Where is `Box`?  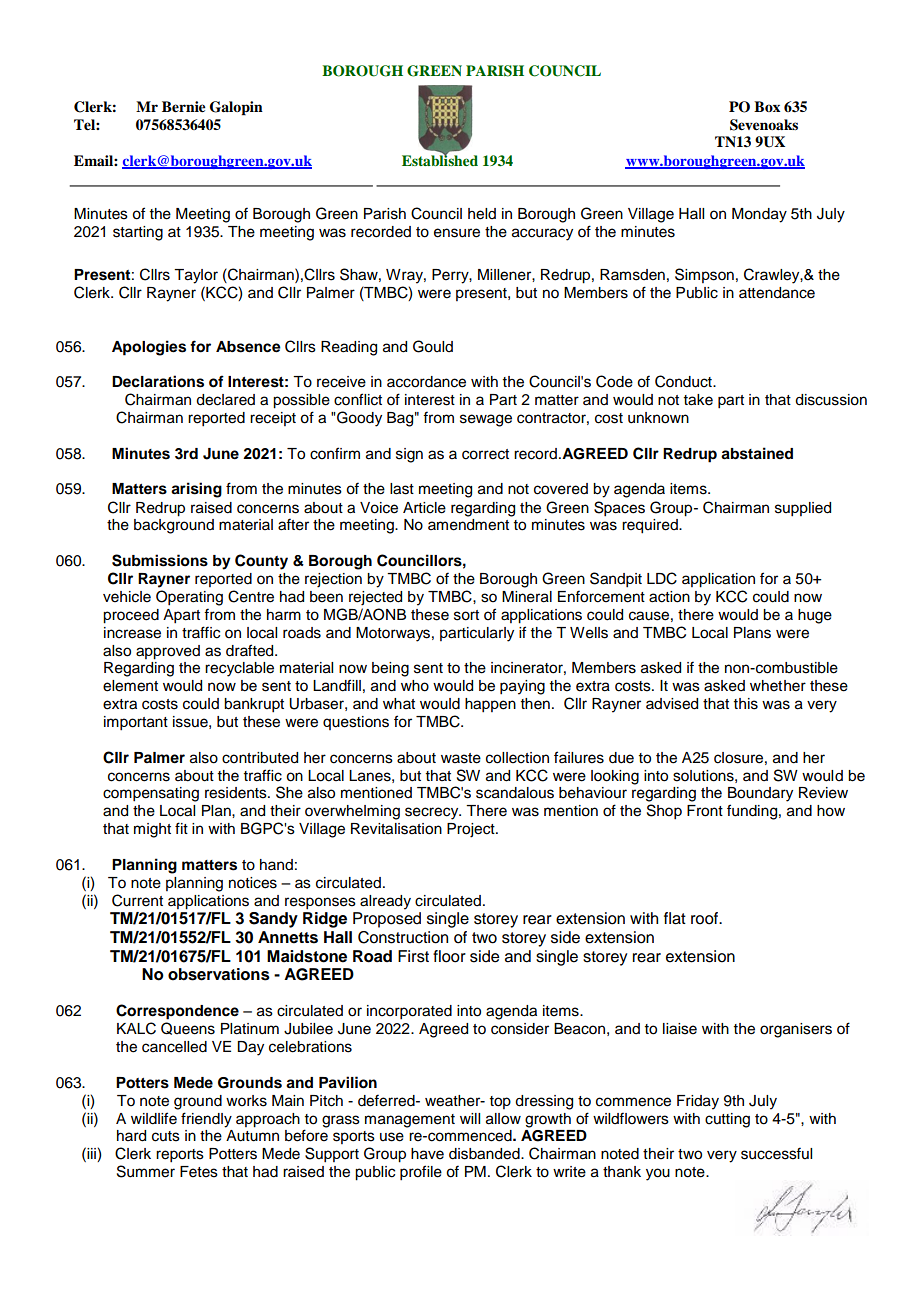 Box is located at coordinates (767, 106).
